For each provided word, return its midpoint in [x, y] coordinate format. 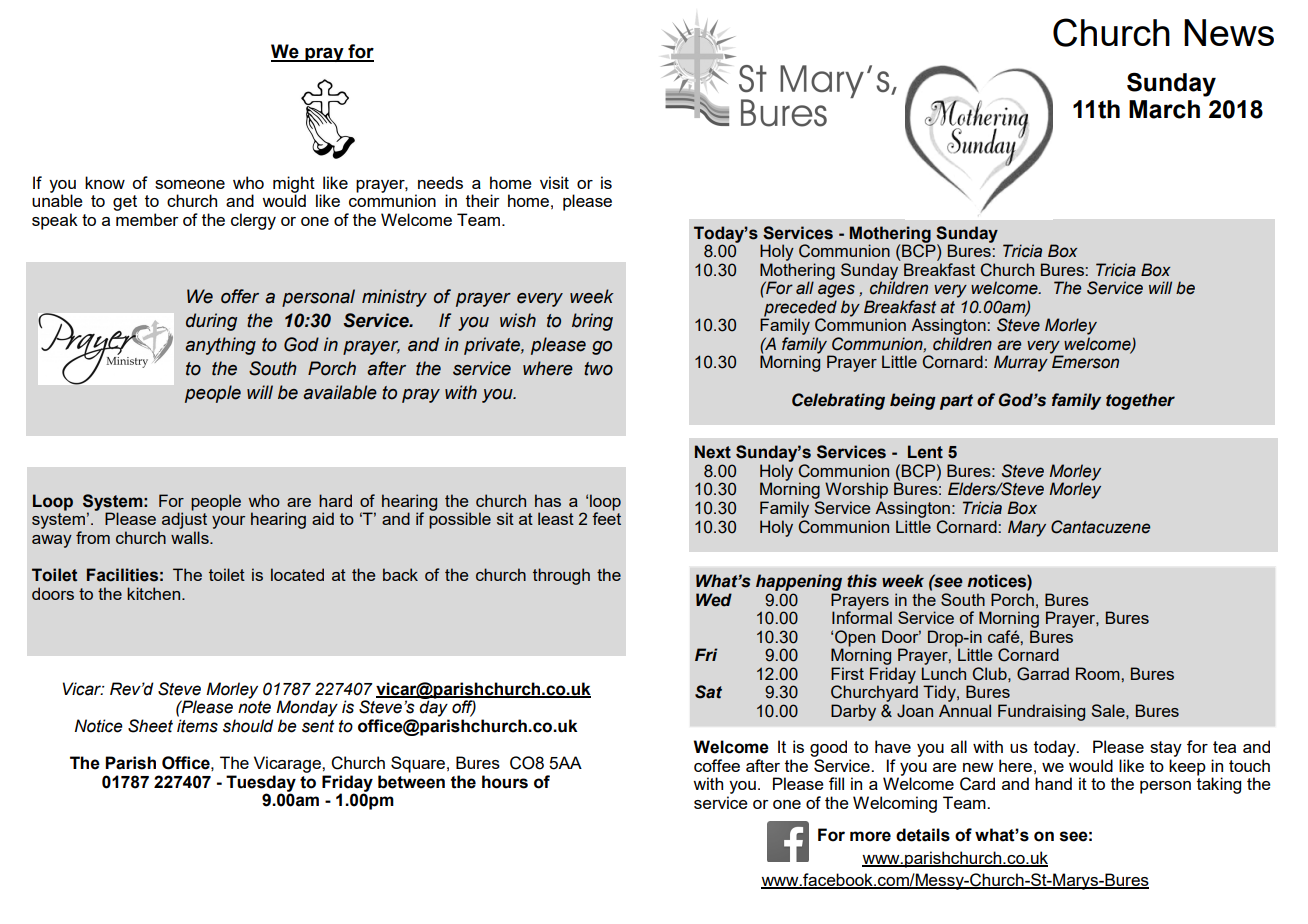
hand [1053, 783]
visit [554, 182]
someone [190, 184]
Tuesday [261, 784]
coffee [717, 765]
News [1229, 32]
